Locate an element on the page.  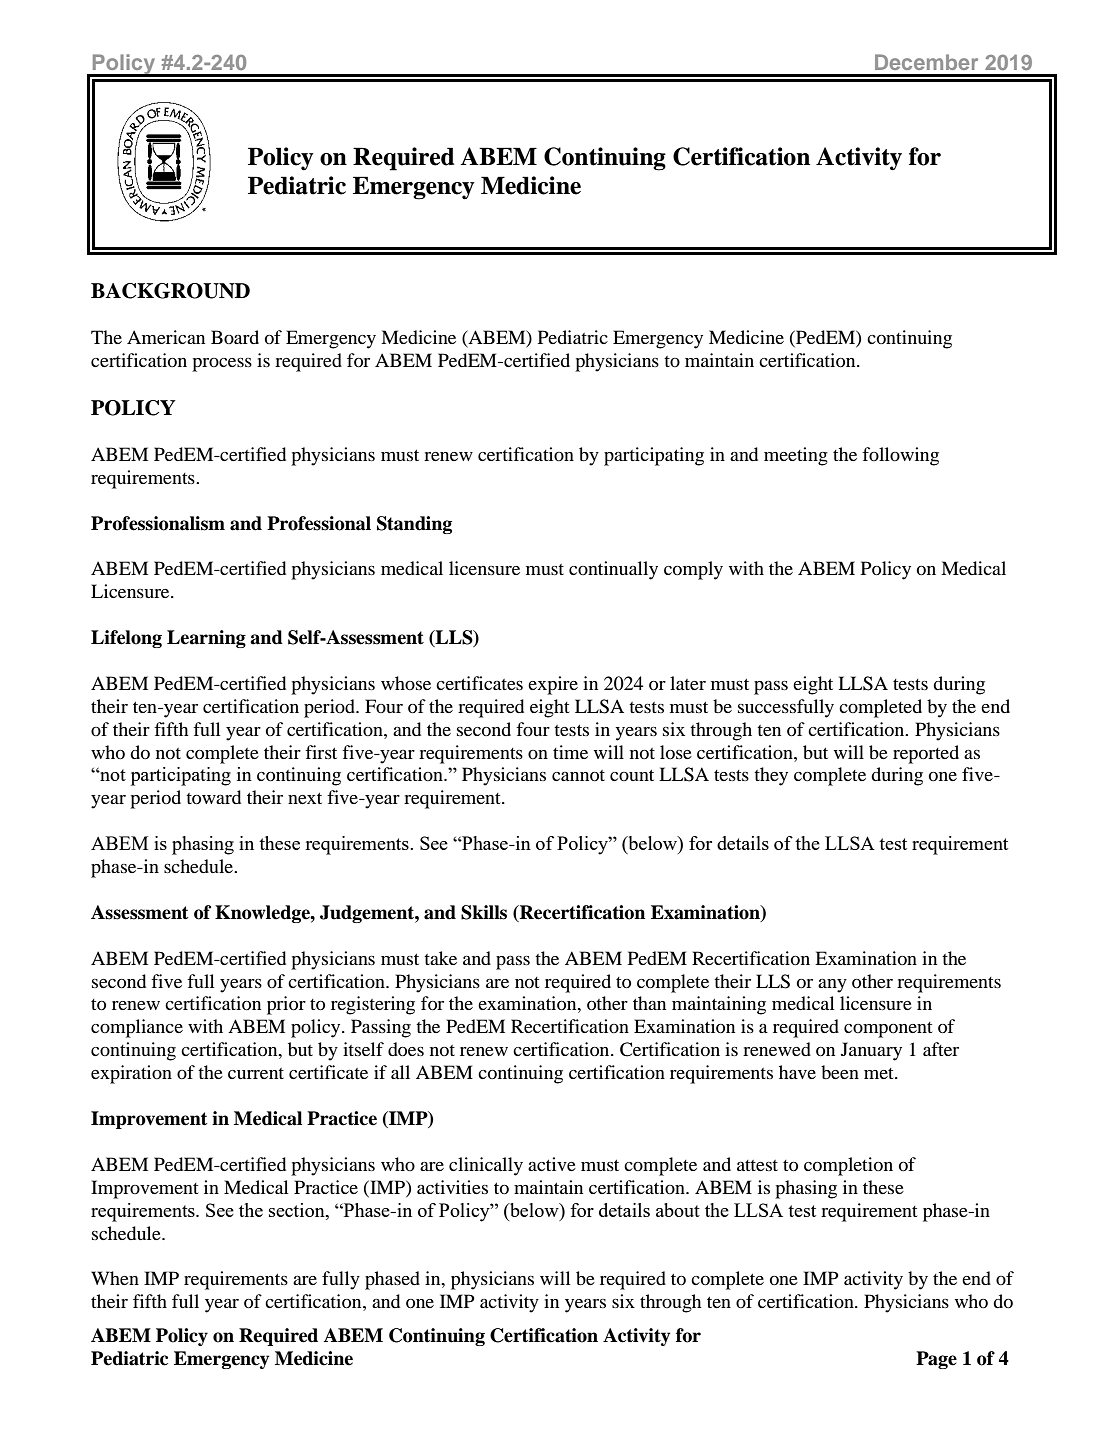
reported is located at coordinates (926, 754).
